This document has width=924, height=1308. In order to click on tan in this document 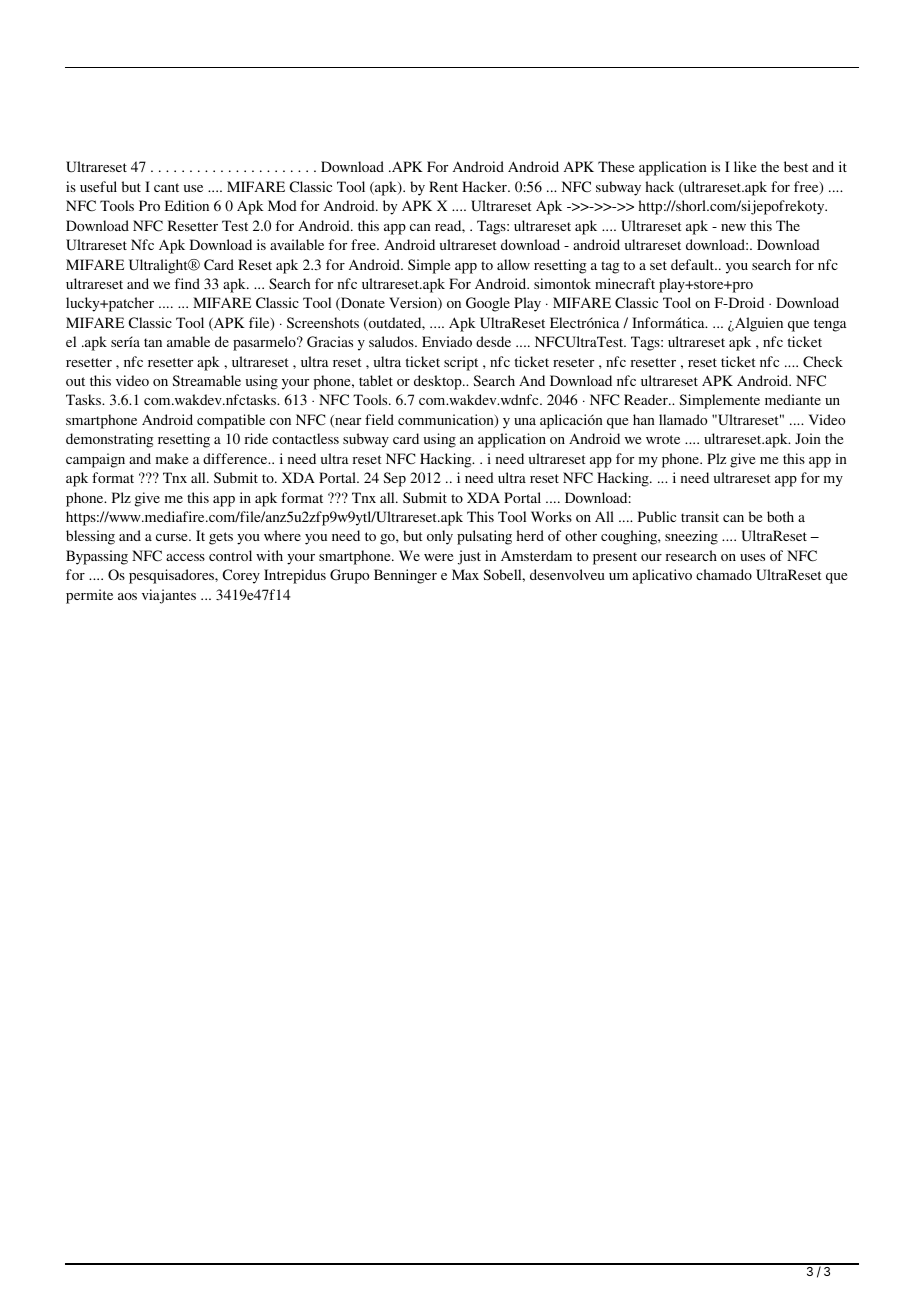, I will do `click(153, 342)`.
